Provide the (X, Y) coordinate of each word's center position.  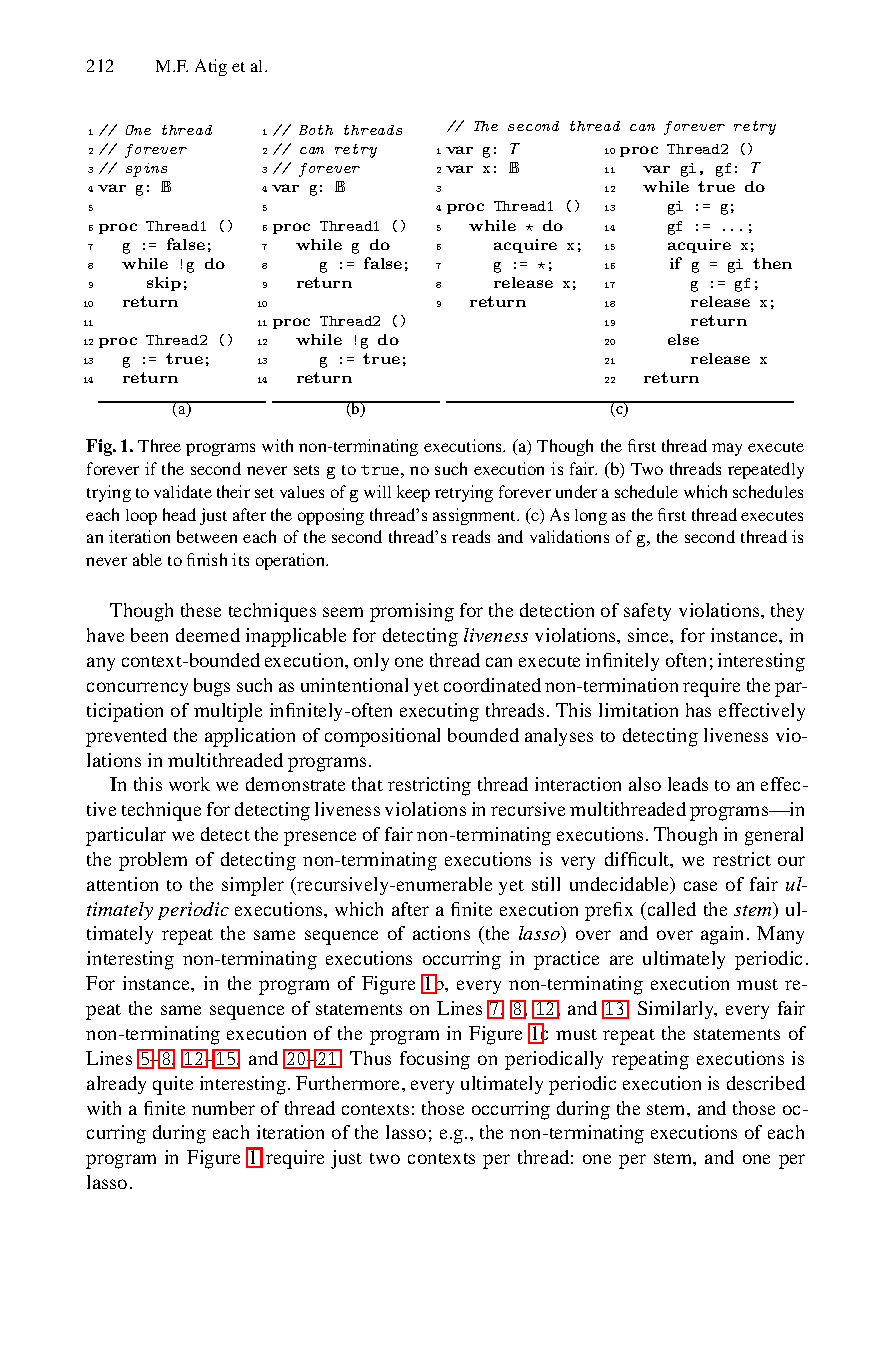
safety (647, 612)
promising (412, 612)
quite (173, 1085)
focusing (435, 1060)
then (772, 263)
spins (146, 170)
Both (316, 130)
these (201, 610)
